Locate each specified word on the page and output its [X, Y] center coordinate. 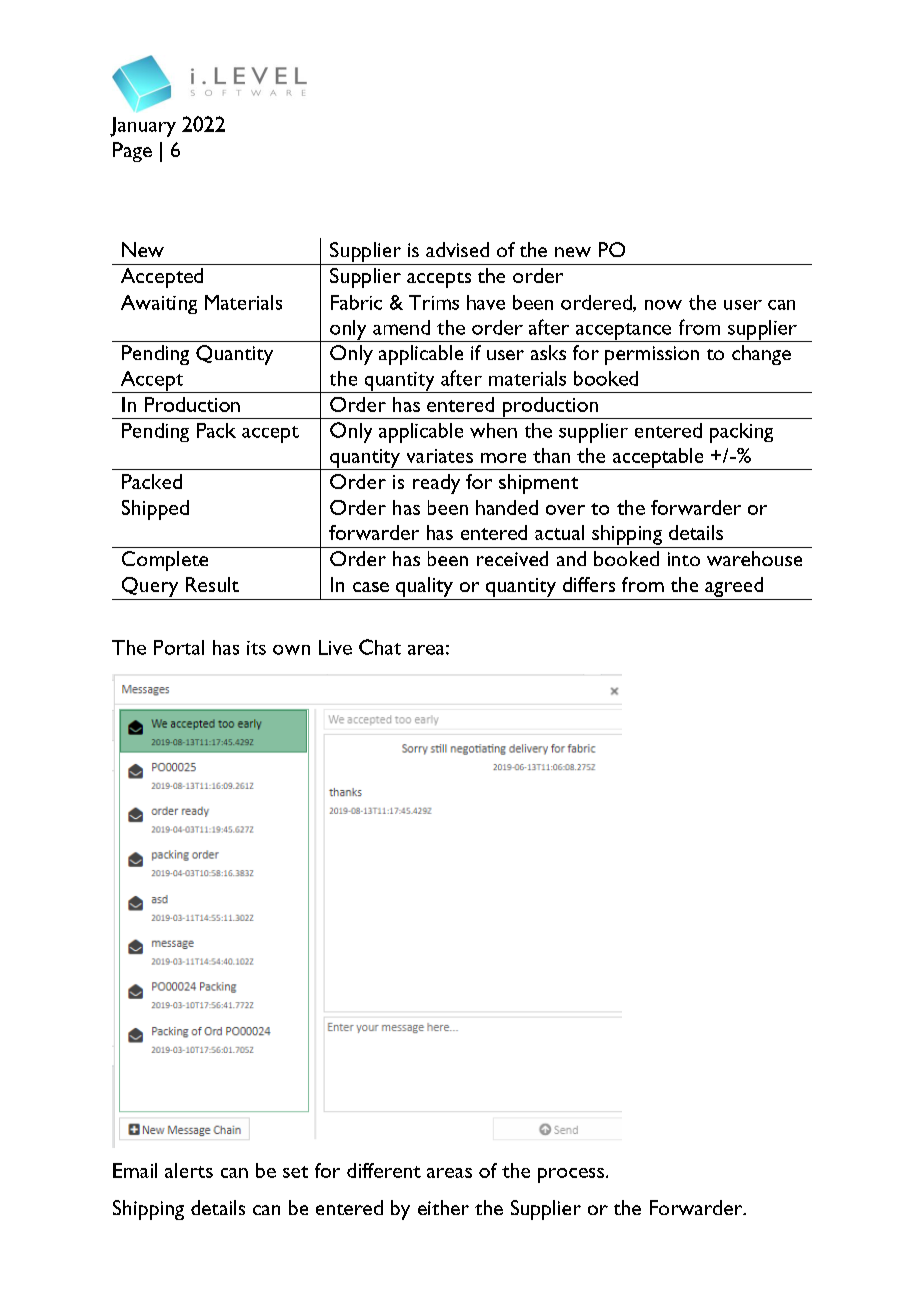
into [684, 559]
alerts [189, 1170]
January [143, 127]
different [384, 1170]
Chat [380, 647]
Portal [179, 647]
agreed [734, 587]
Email [135, 1170]
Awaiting [159, 304]
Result [212, 584]
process [571, 1175]
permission [652, 355]
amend [401, 327]
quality [424, 587]
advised [457, 249]
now [663, 305]
